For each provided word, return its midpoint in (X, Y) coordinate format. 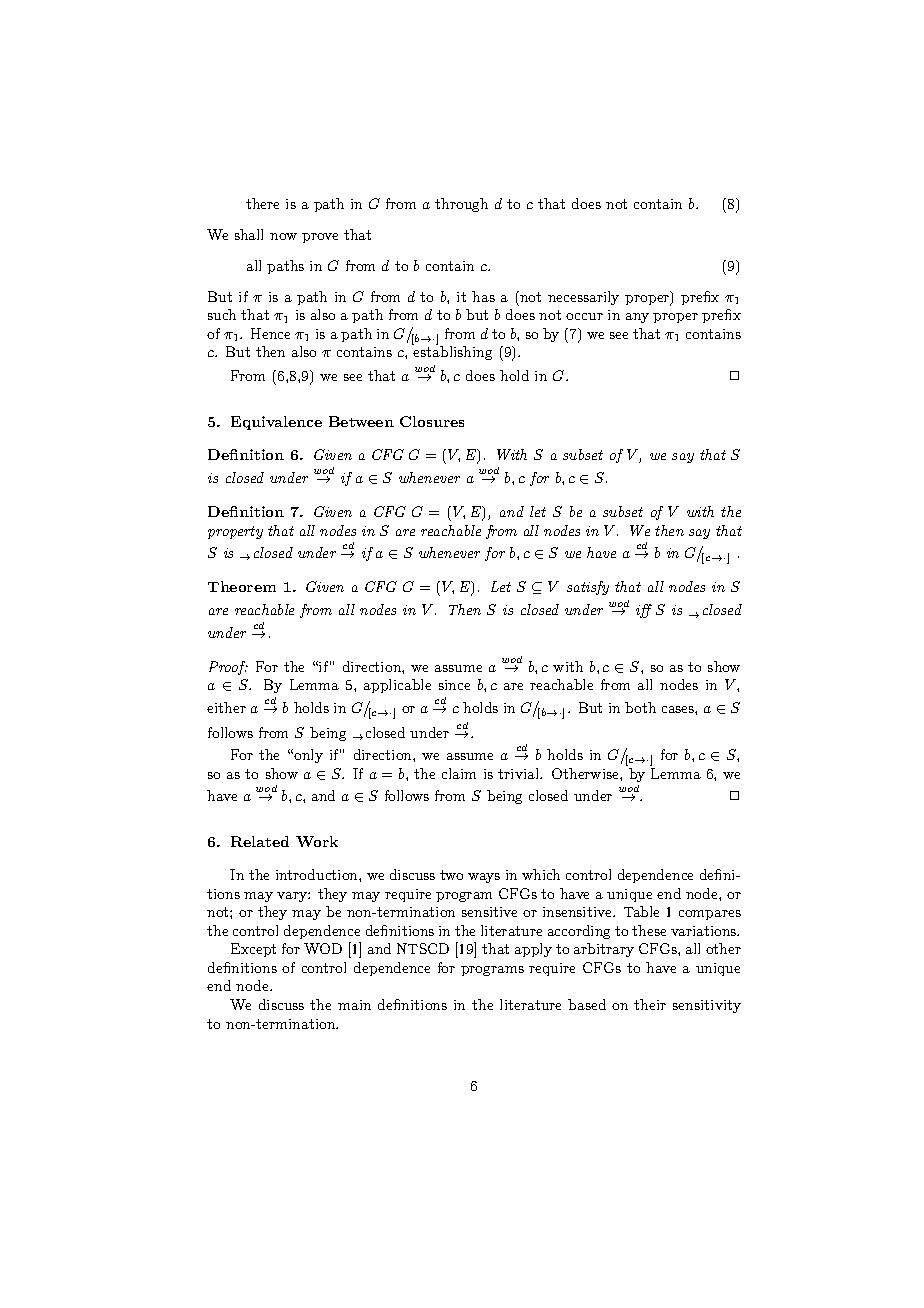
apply (533, 950)
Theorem (242, 586)
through (461, 205)
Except (253, 950)
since (454, 685)
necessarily (583, 298)
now (283, 236)
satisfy (588, 588)
